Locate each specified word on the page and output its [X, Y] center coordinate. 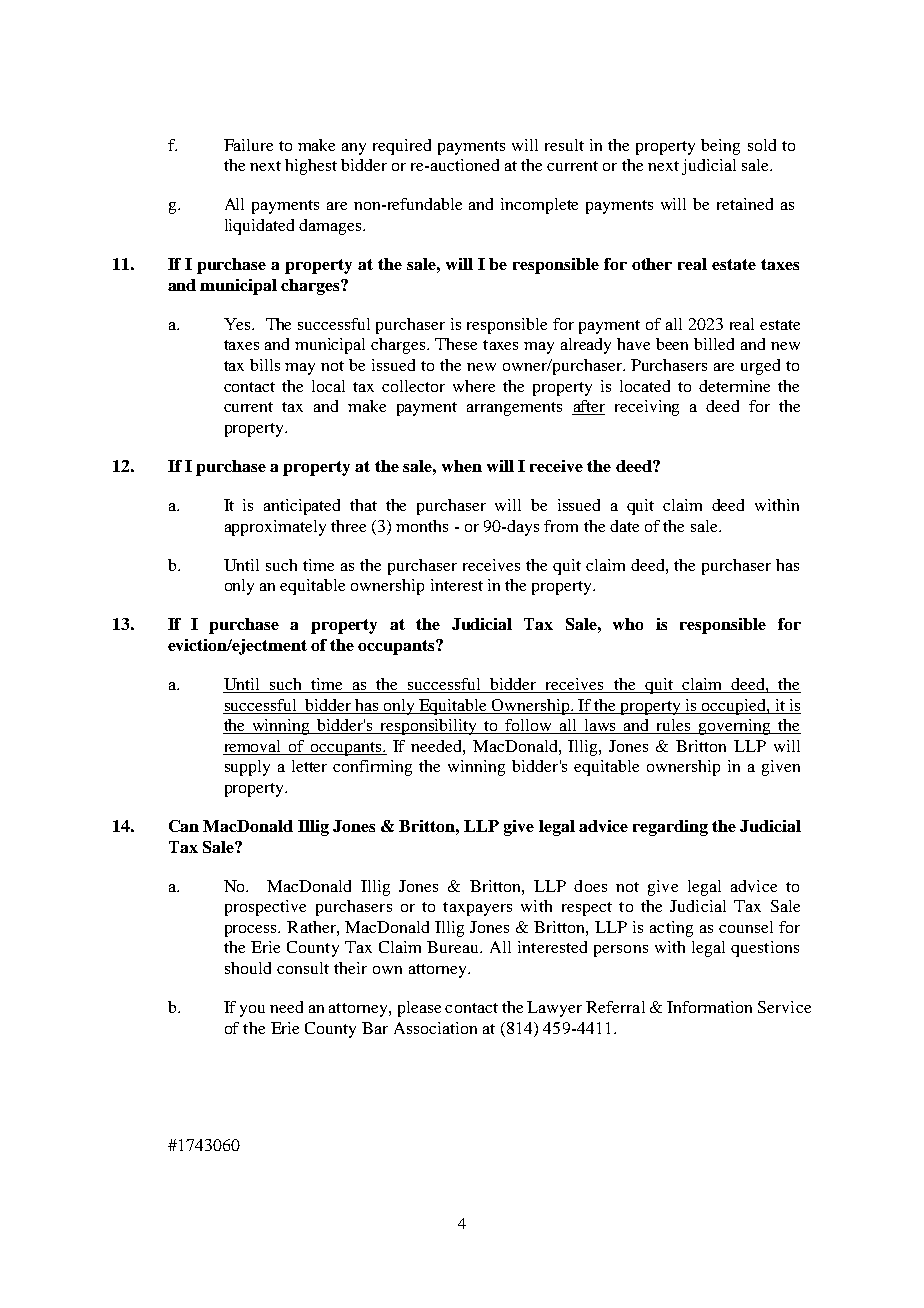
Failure [248, 145]
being [720, 147]
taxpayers [477, 909]
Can [184, 826]
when [462, 466]
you [252, 1011]
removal [252, 746]
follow [529, 726]
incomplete [539, 206]
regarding [670, 828]
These [456, 344]
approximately [275, 528]
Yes [238, 324]
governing [735, 727]
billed [714, 344]
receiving [647, 408]
